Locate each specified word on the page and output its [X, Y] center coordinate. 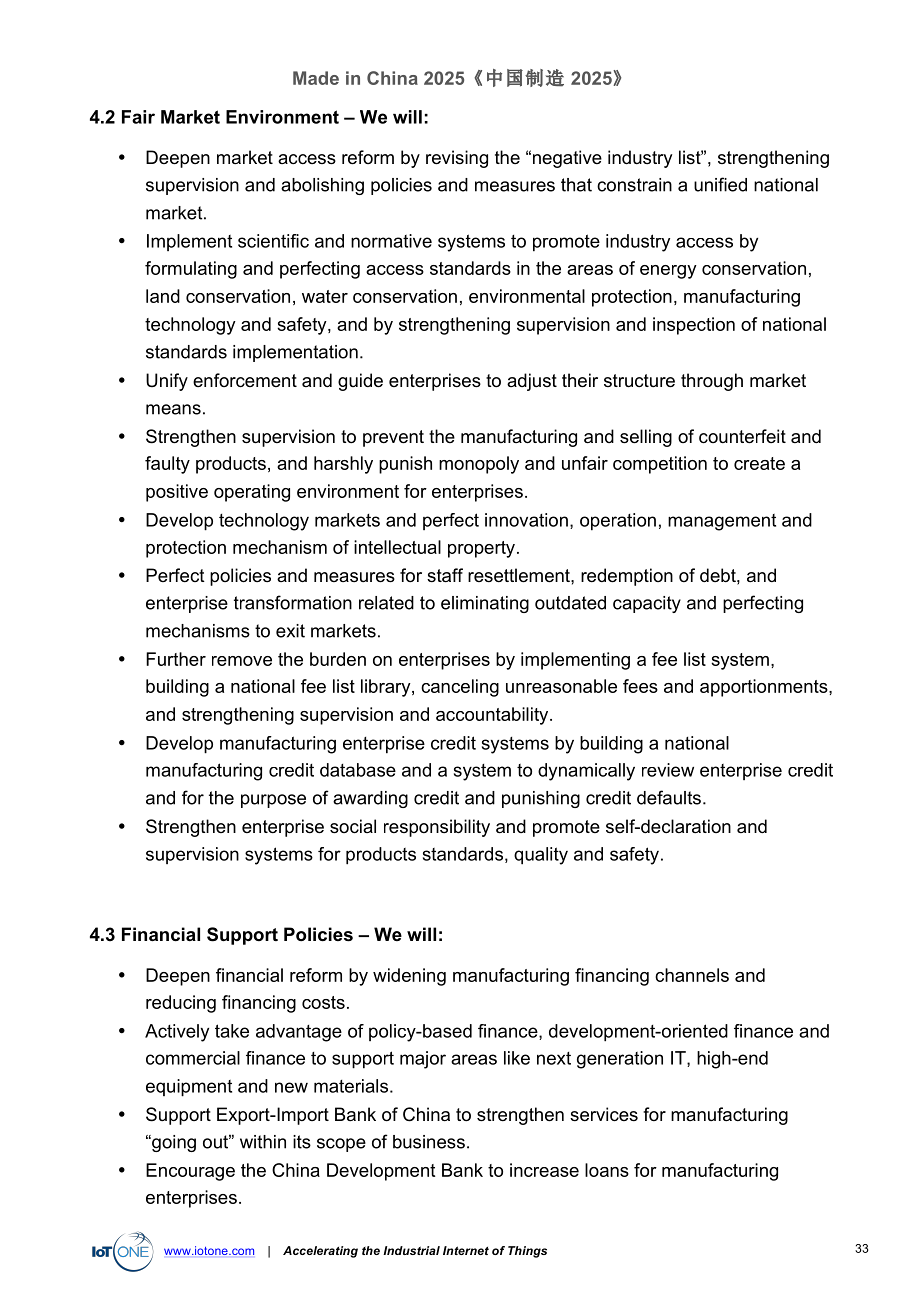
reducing [181, 1004]
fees [640, 686]
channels [692, 975]
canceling [460, 688]
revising [457, 159]
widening [409, 977]
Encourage [190, 1172]
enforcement [245, 380]
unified [720, 184]
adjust [532, 382]
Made [316, 78]
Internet [466, 1250]
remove [242, 661]
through [712, 382]
